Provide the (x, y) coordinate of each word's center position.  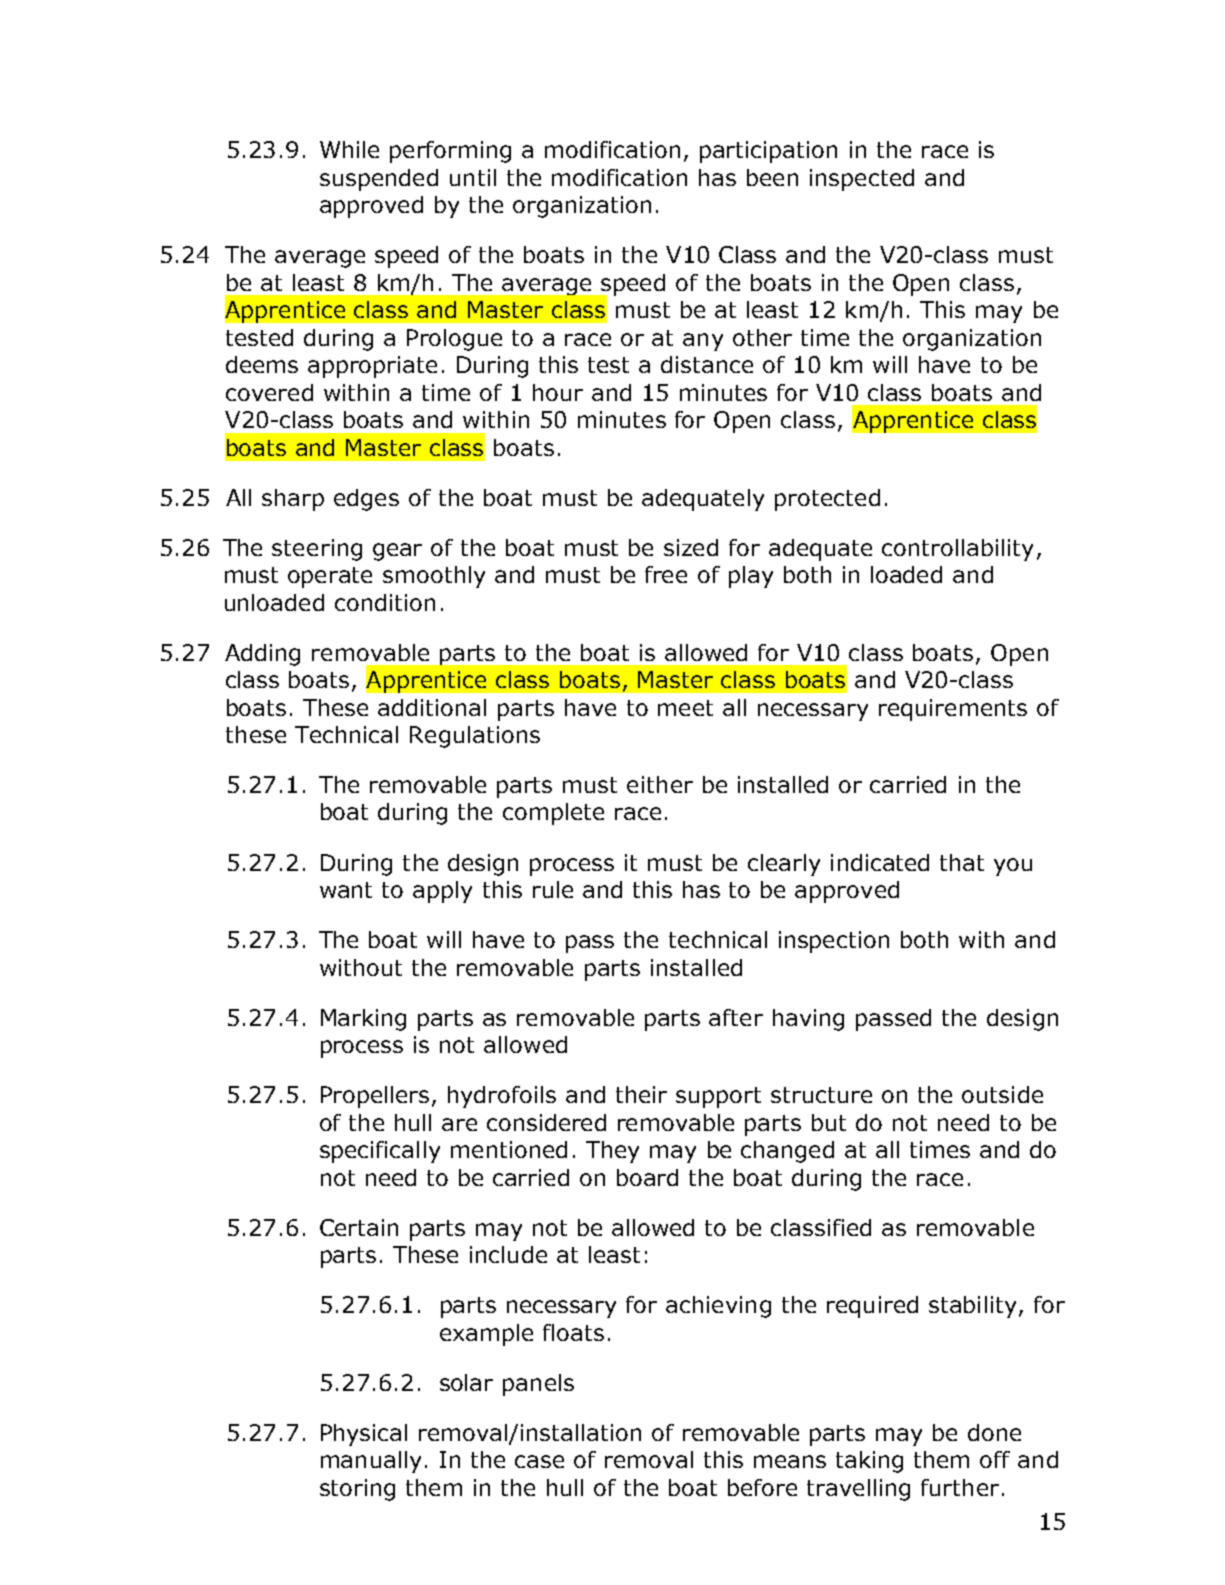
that (962, 862)
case (539, 1461)
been (772, 177)
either (660, 784)
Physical (364, 1435)
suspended (379, 180)
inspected (862, 180)
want (346, 890)
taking (869, 1462)
